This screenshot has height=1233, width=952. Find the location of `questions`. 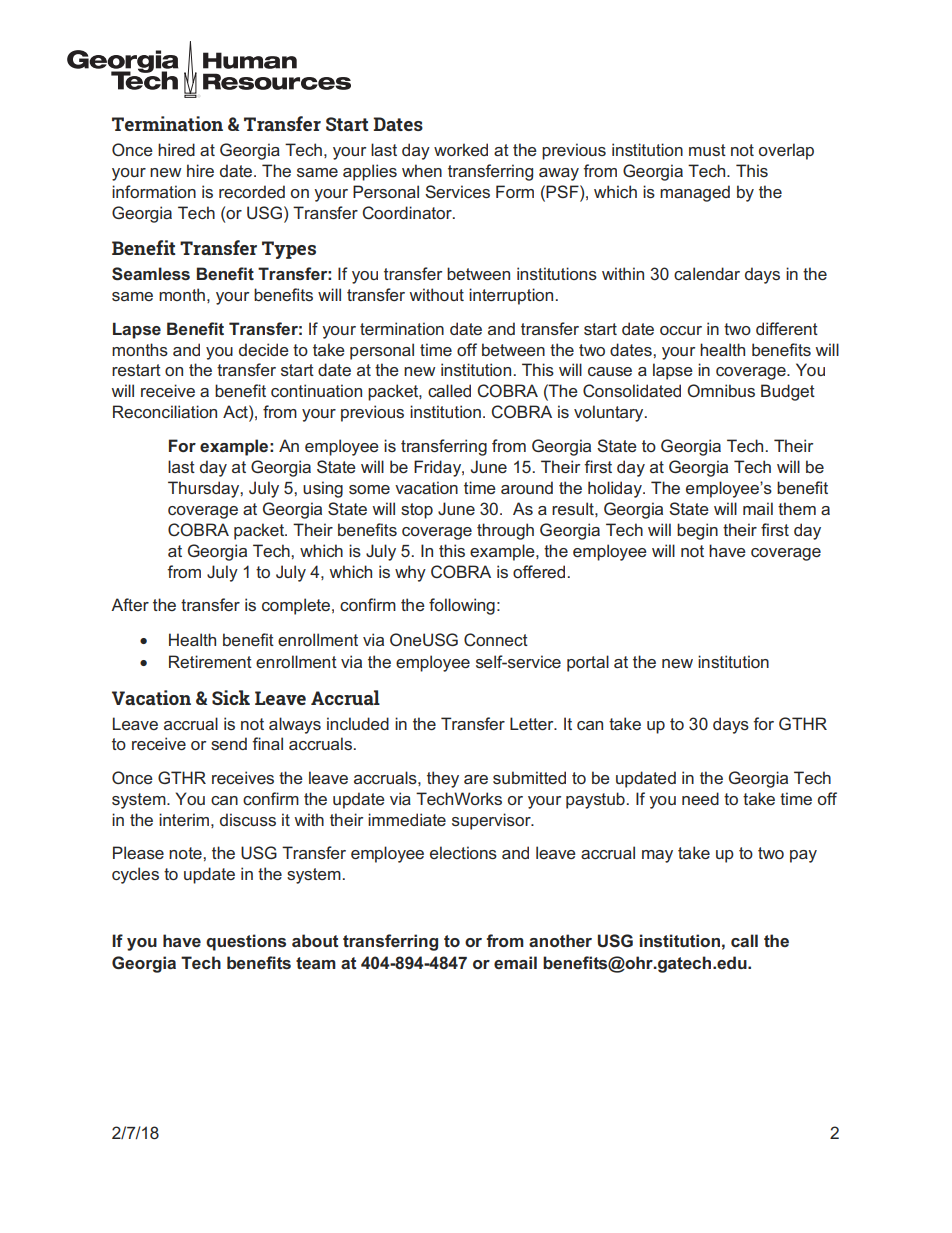

questions is located at coordinates (246, 942).
